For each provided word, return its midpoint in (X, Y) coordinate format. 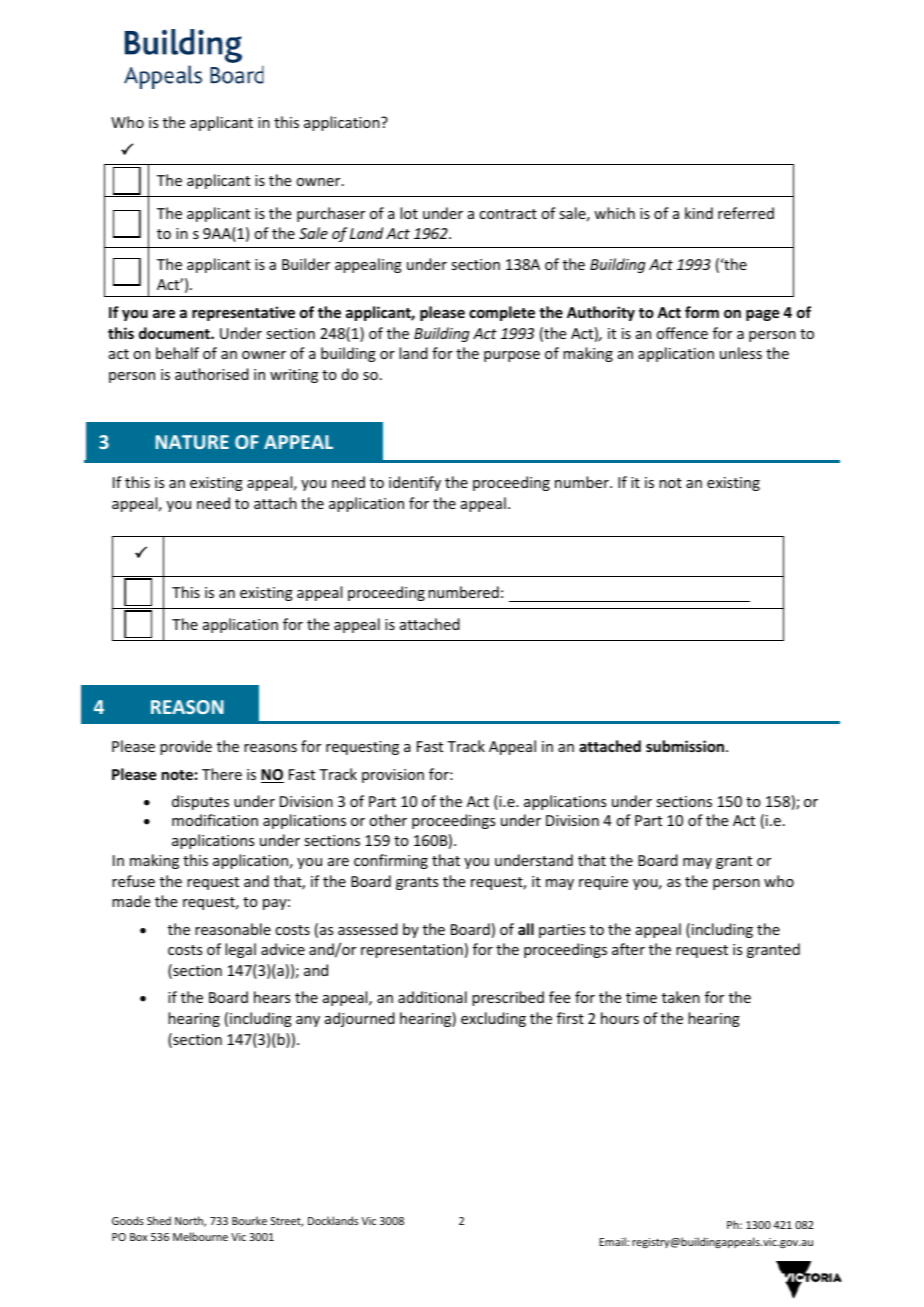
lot (409, 213)
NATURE (192, 442)
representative (243, 313)
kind (699, 213)
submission (686, 746)
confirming (391, 861)
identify (415, 483)
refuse (133, 881)
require (603, 883)
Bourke (249, 1220)
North (190, 1221)
